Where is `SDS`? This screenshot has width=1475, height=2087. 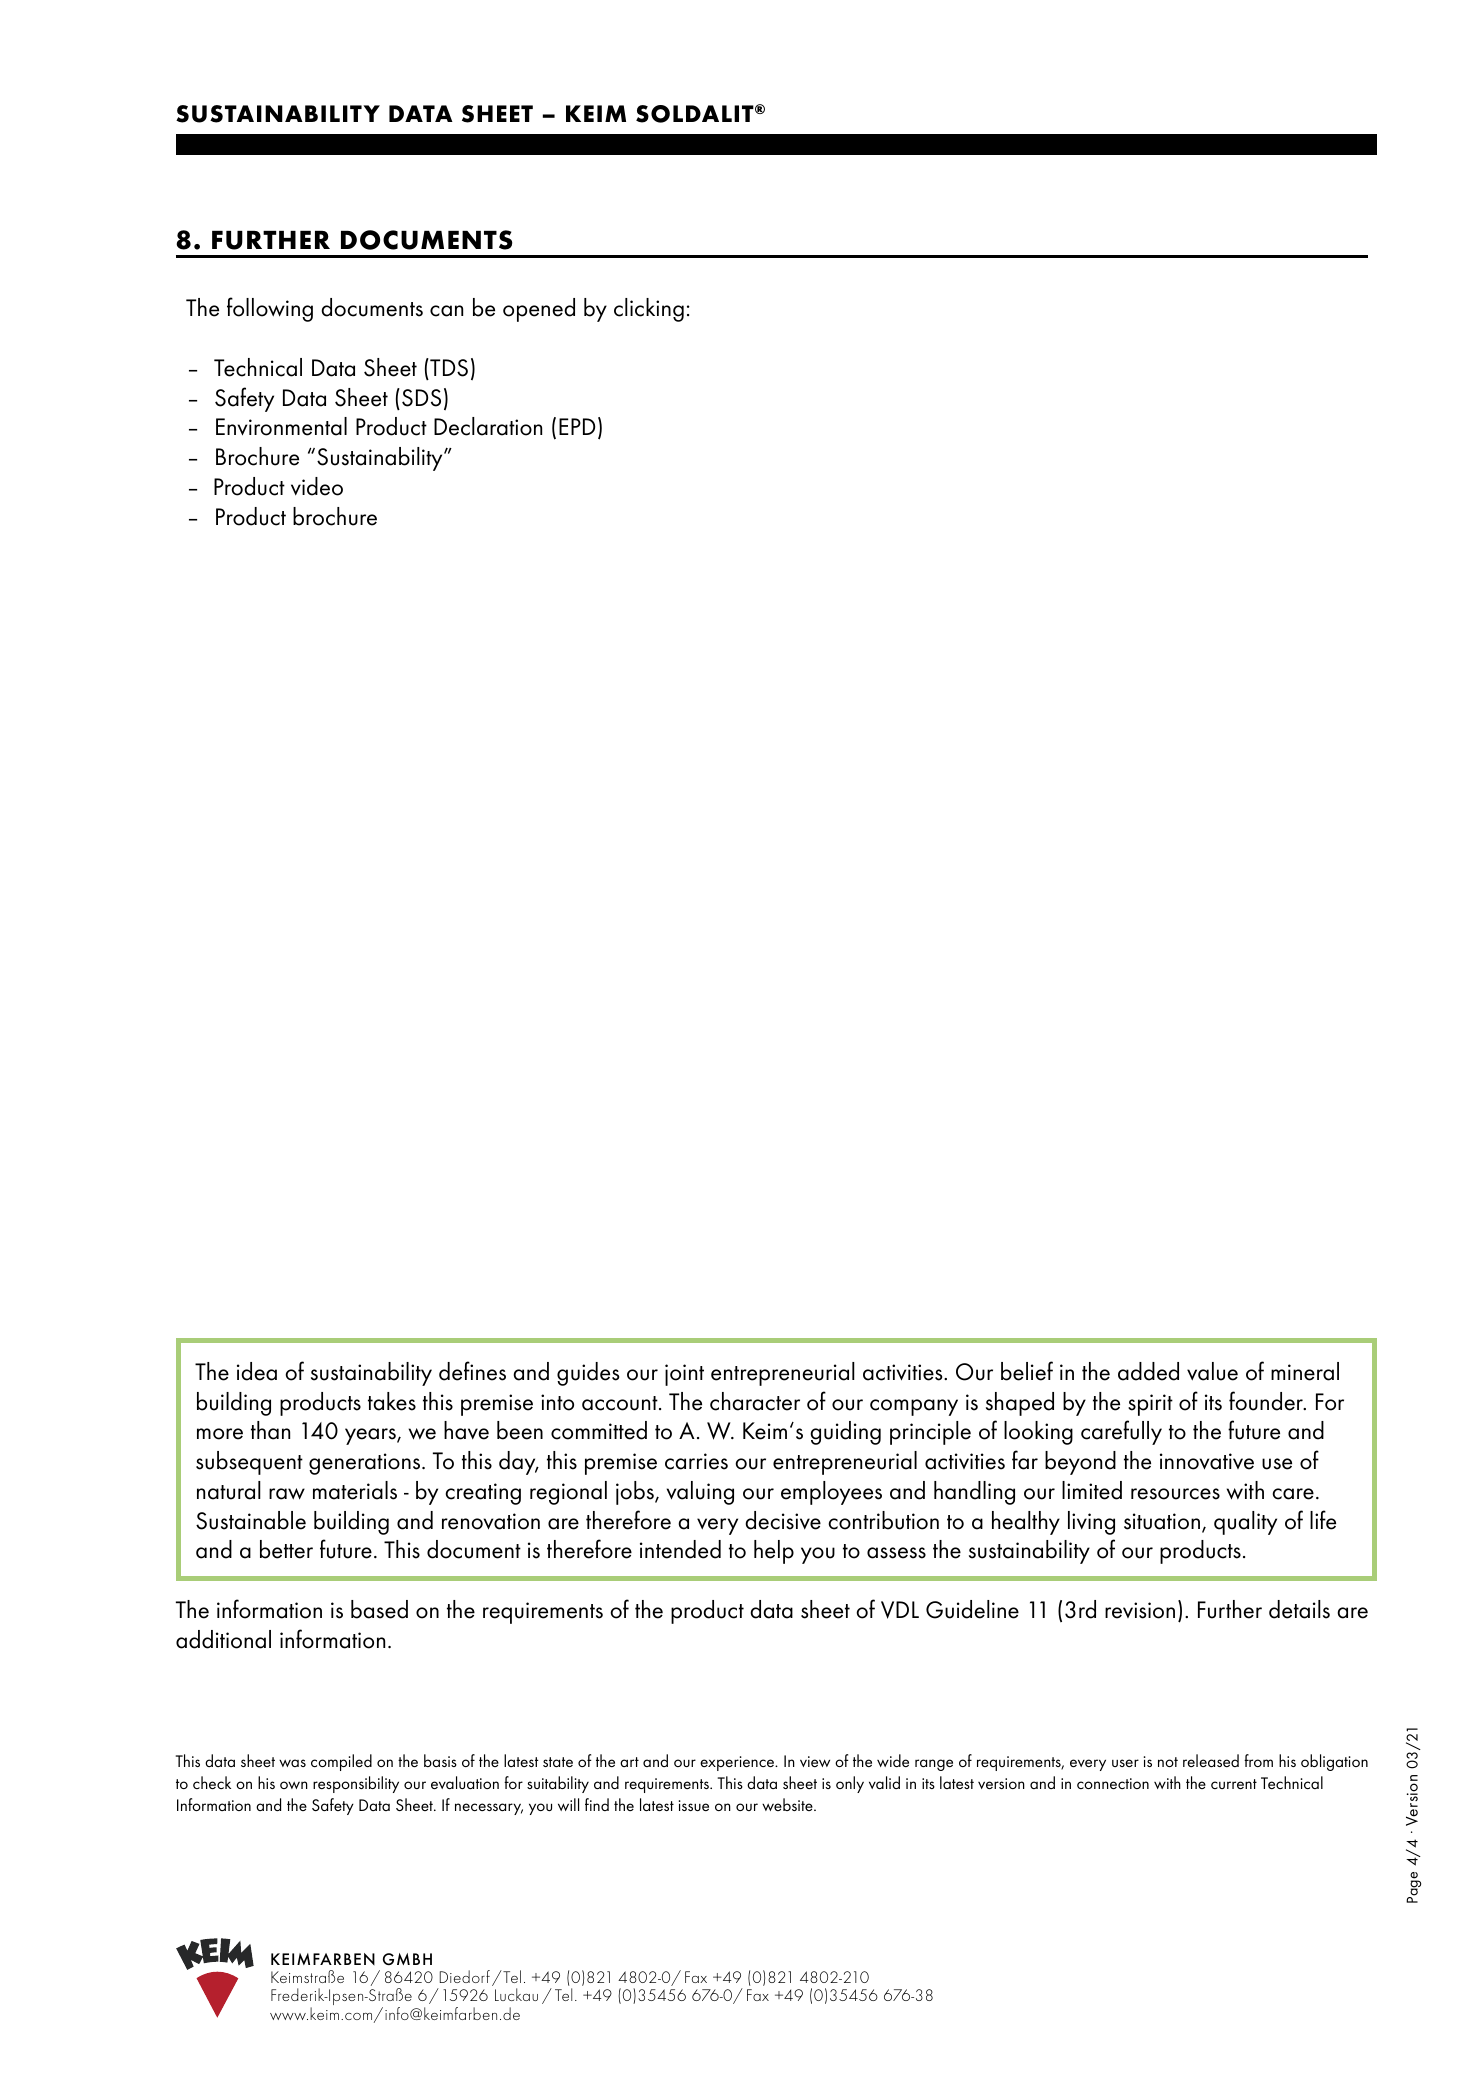 SDS is located at coordinates (421, 398).
